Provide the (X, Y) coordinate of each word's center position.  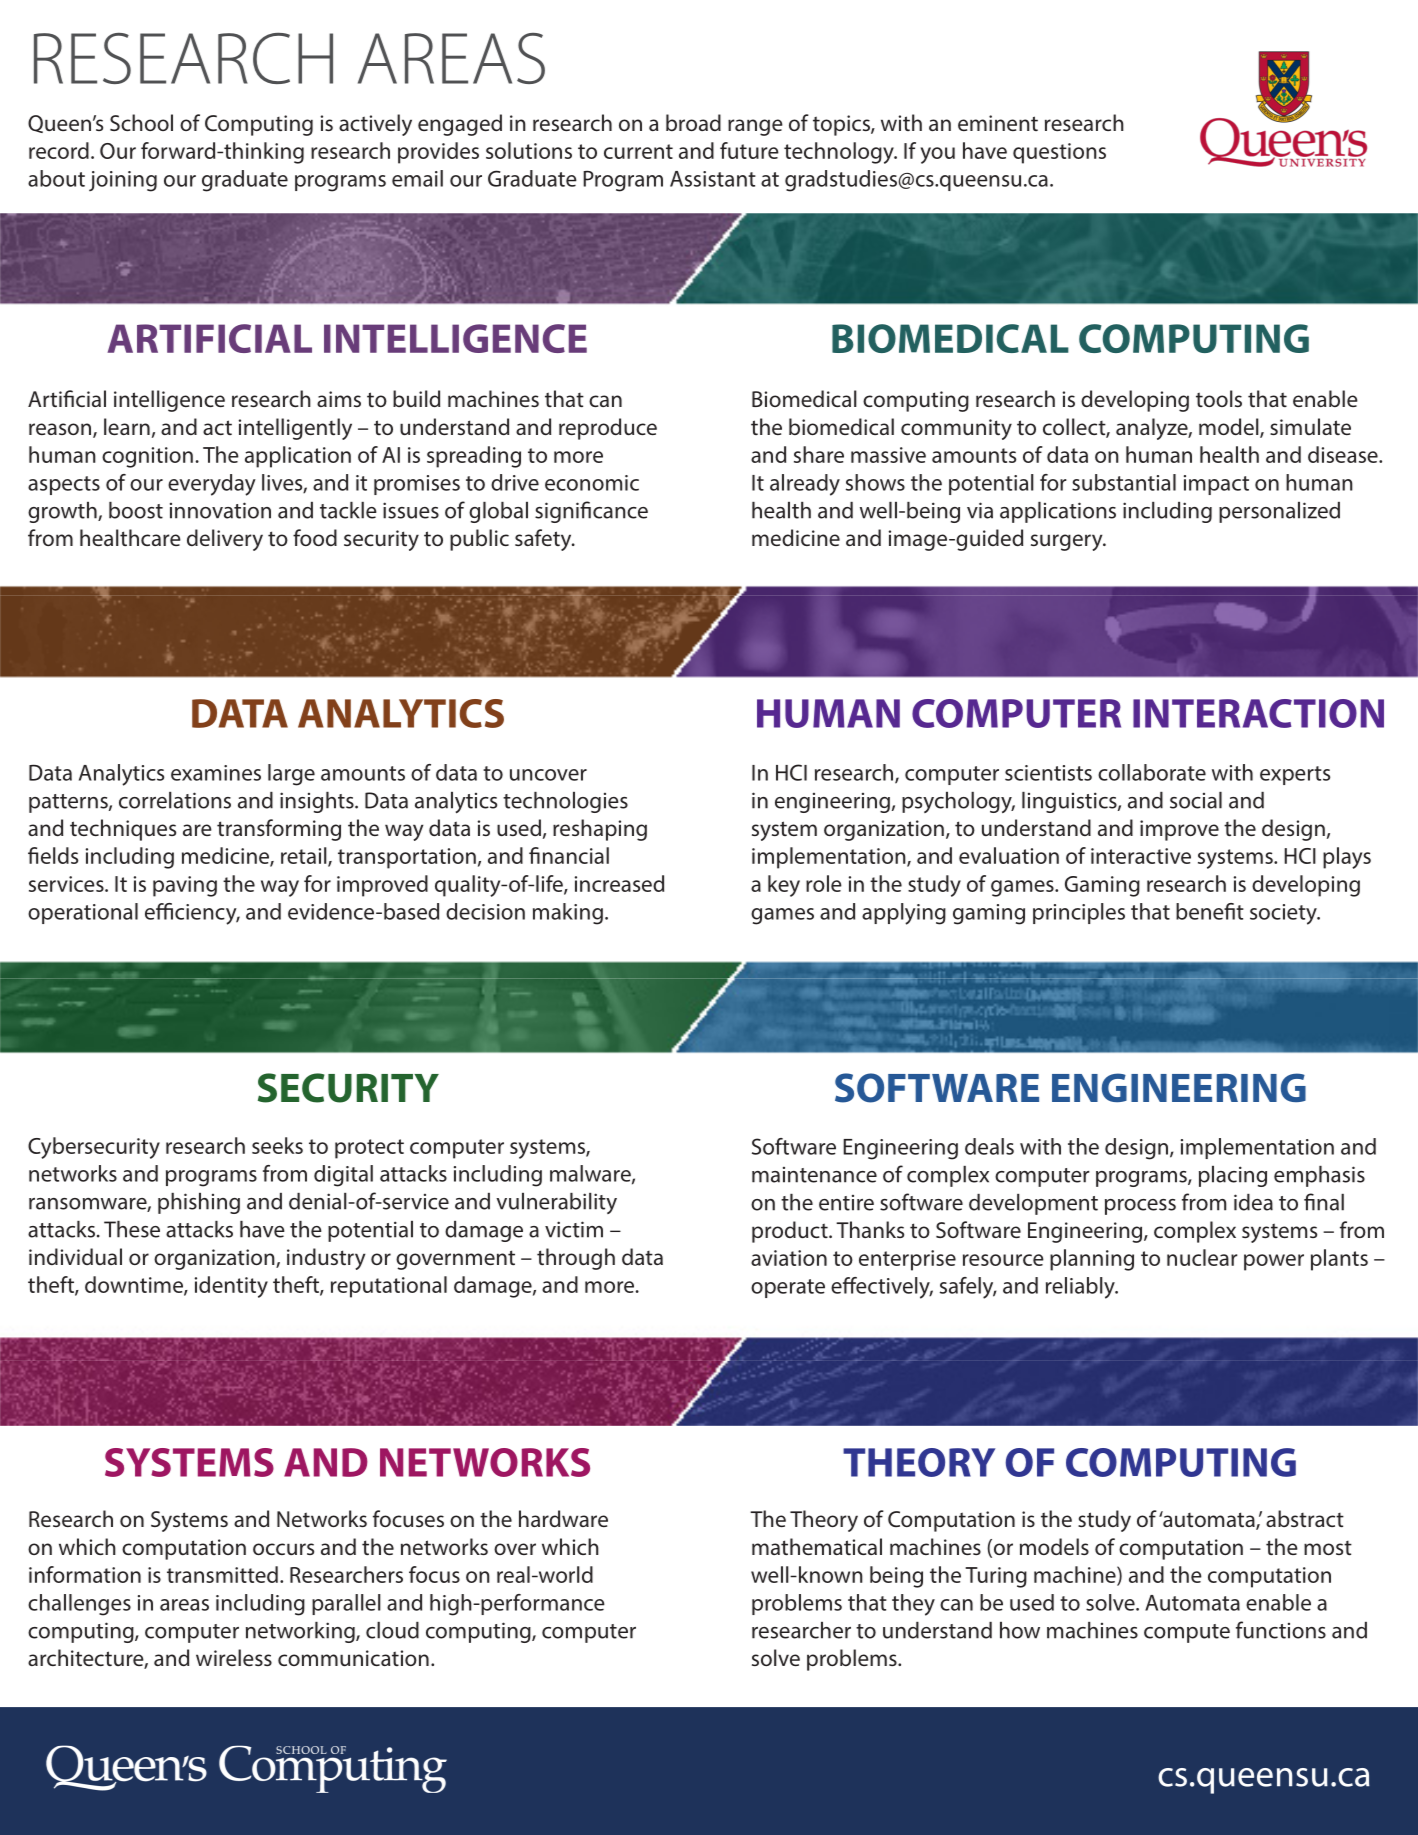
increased (619, 883)
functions (1281, 1630)
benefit (1210, 911)
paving (185, 886)
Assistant (713, 179)
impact (1216, 485)
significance (591, 512)
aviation (789, 1258)
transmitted (222, 1574)
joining (123, 181)
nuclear (1202, 1257)
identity (231, 1287)
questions (1059, 153)
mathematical (817, 1546)
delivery (225, 540)
